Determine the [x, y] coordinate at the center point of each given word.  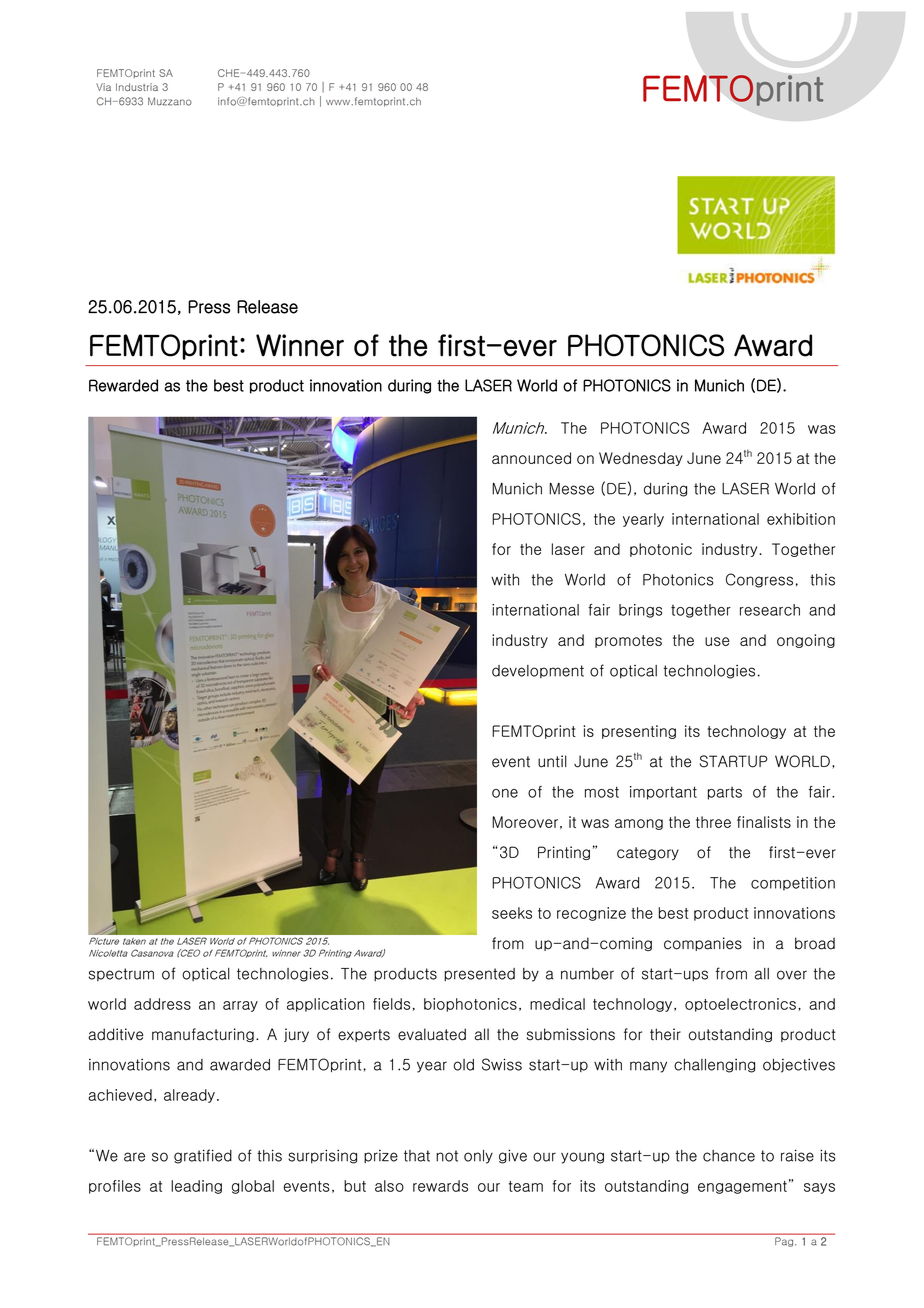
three [713, 822]
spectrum [121, 974]
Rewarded [123, 385]
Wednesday [641, 459]
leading [196, 1187]
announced [531, 458]
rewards [440, 1186]
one [505, 793]
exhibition [801, 519]
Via [103, 87]
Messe [571, 488]
